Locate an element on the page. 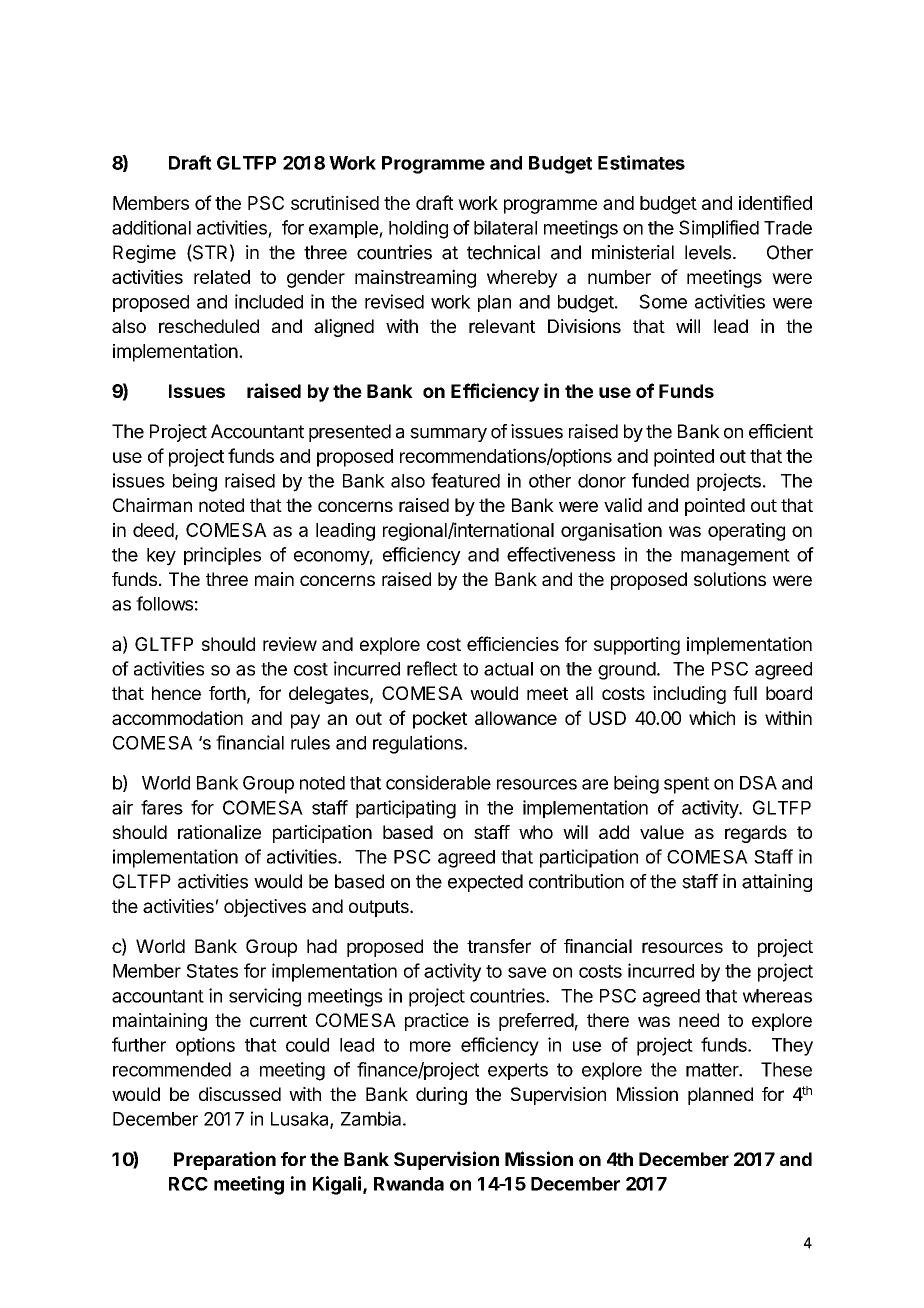 The height and width of the document is (1308, 924). rationalize is located at coordinates (219, 832).
